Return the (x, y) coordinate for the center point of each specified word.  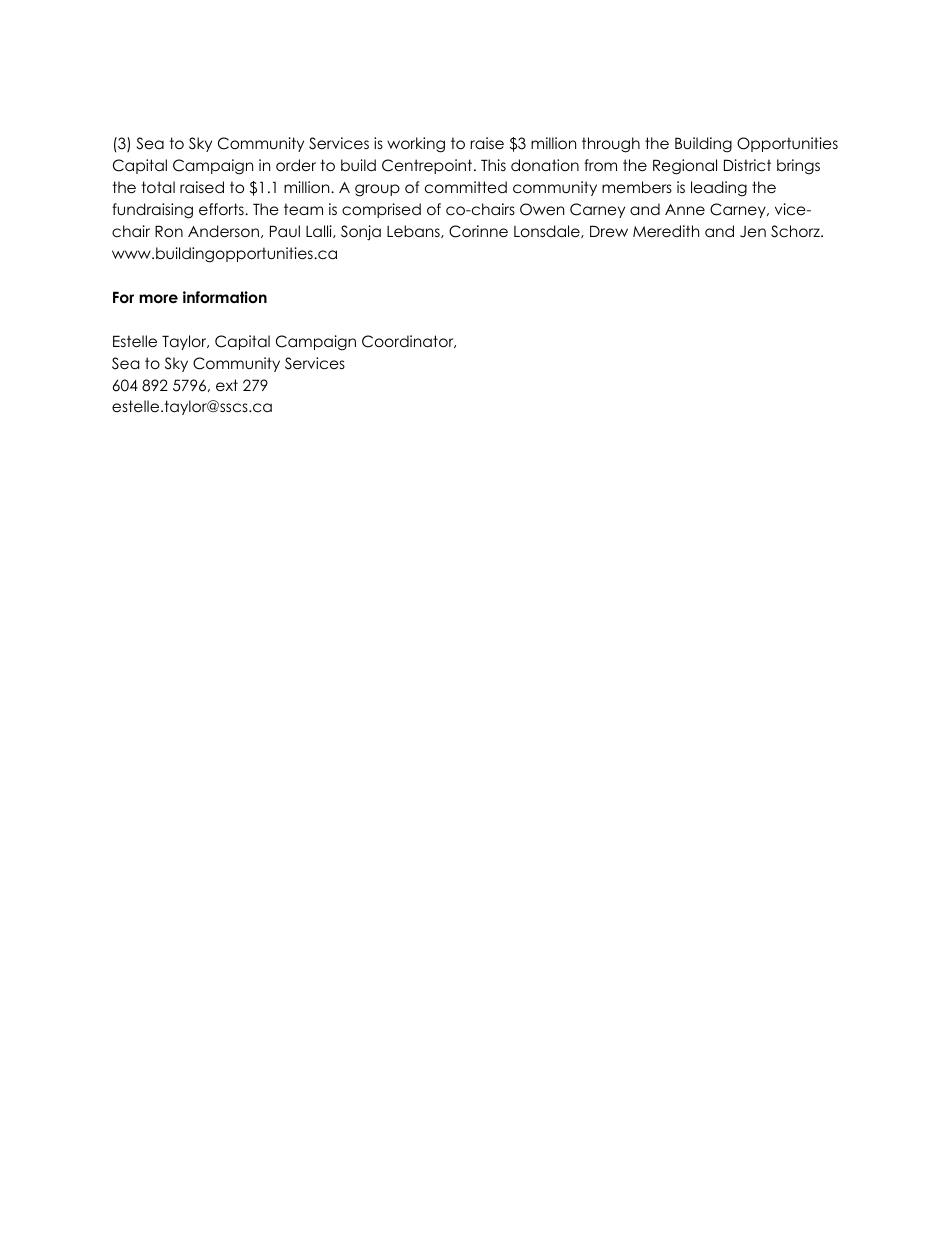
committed (466, 187)
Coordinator (409, 341)
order (296, 165)
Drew (609, 231)
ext (227, 385)
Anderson (223, 231)
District (747, 165)
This (493, 165)
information (225, 297)
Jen (753, 232)
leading (719, 189)
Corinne (478, 231)
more (158, 299)
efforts (222, 209)
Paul (285, 231)
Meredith (666, 231)
